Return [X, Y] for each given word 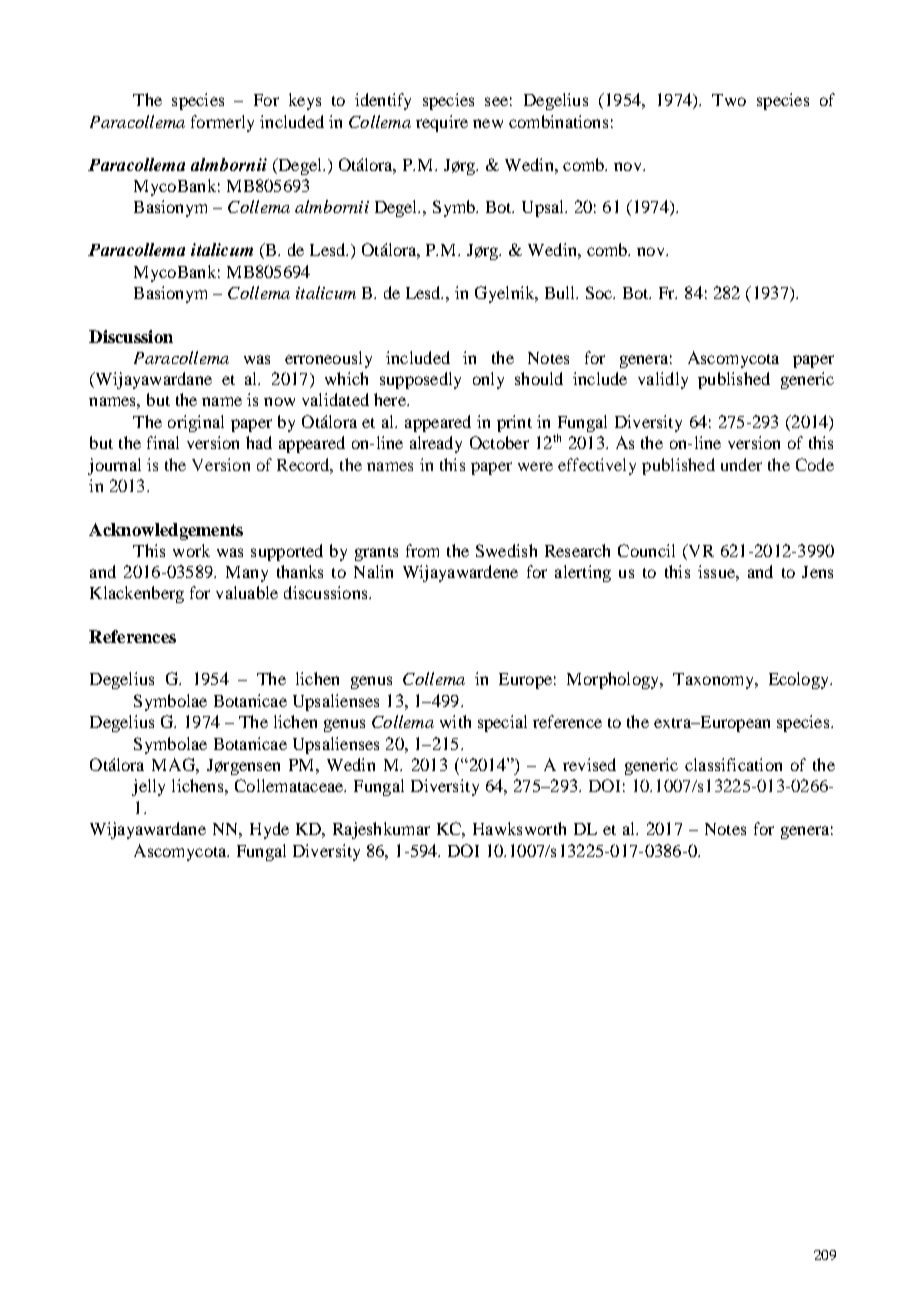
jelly [148, 787]
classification [733, 764]
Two [729, 100]
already [436, 444]
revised [589, 764]
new [488, 123]
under [741, 464]
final [163, 442]
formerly [222, 123]
